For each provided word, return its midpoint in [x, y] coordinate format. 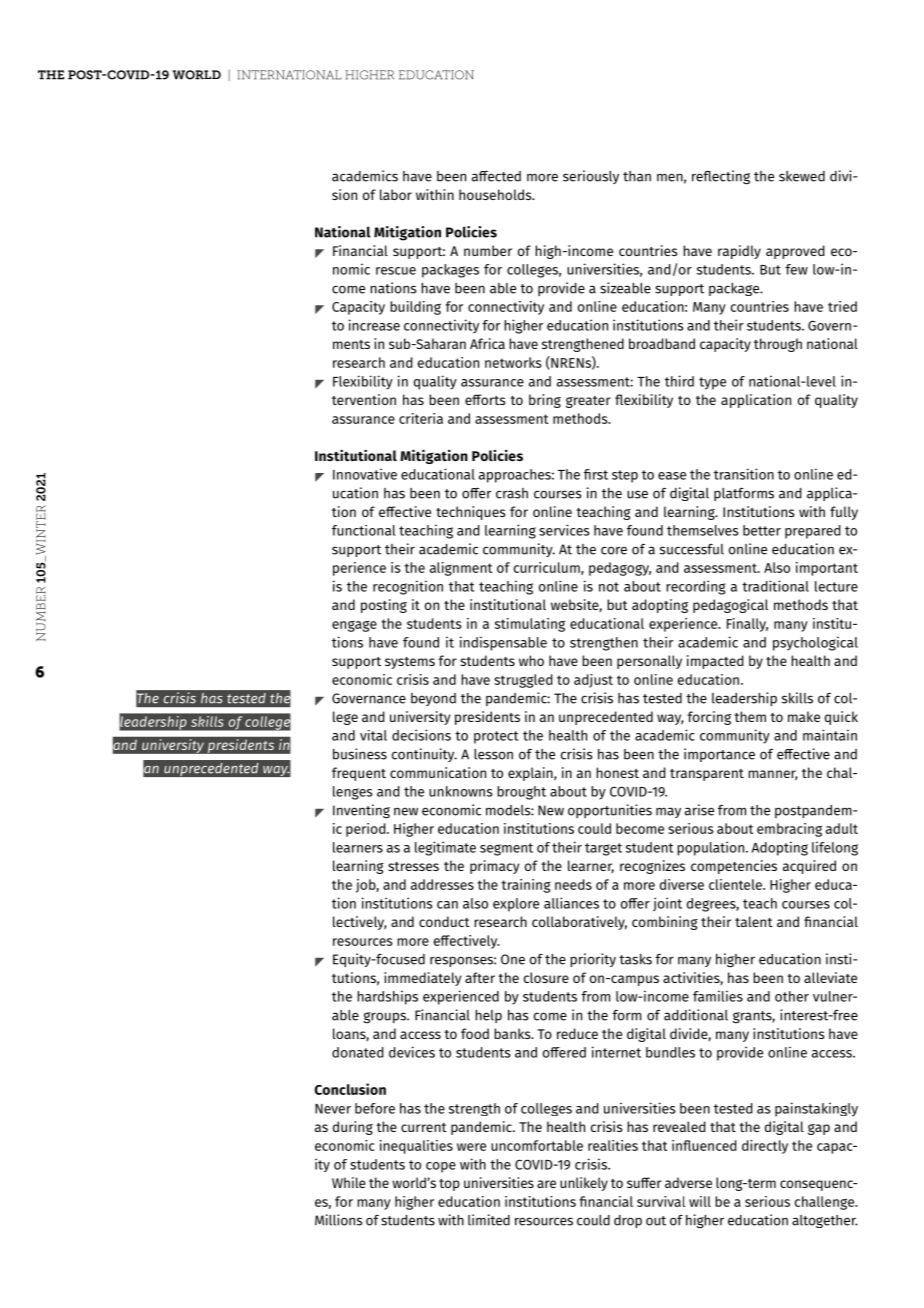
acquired [809, 867]
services [564, 530]
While [349, 1182]
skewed [802, 176]
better [762, 530]
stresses [413, 866]
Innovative [365, 474]
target [603, 849]
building [415, 308]
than [637, 176]
